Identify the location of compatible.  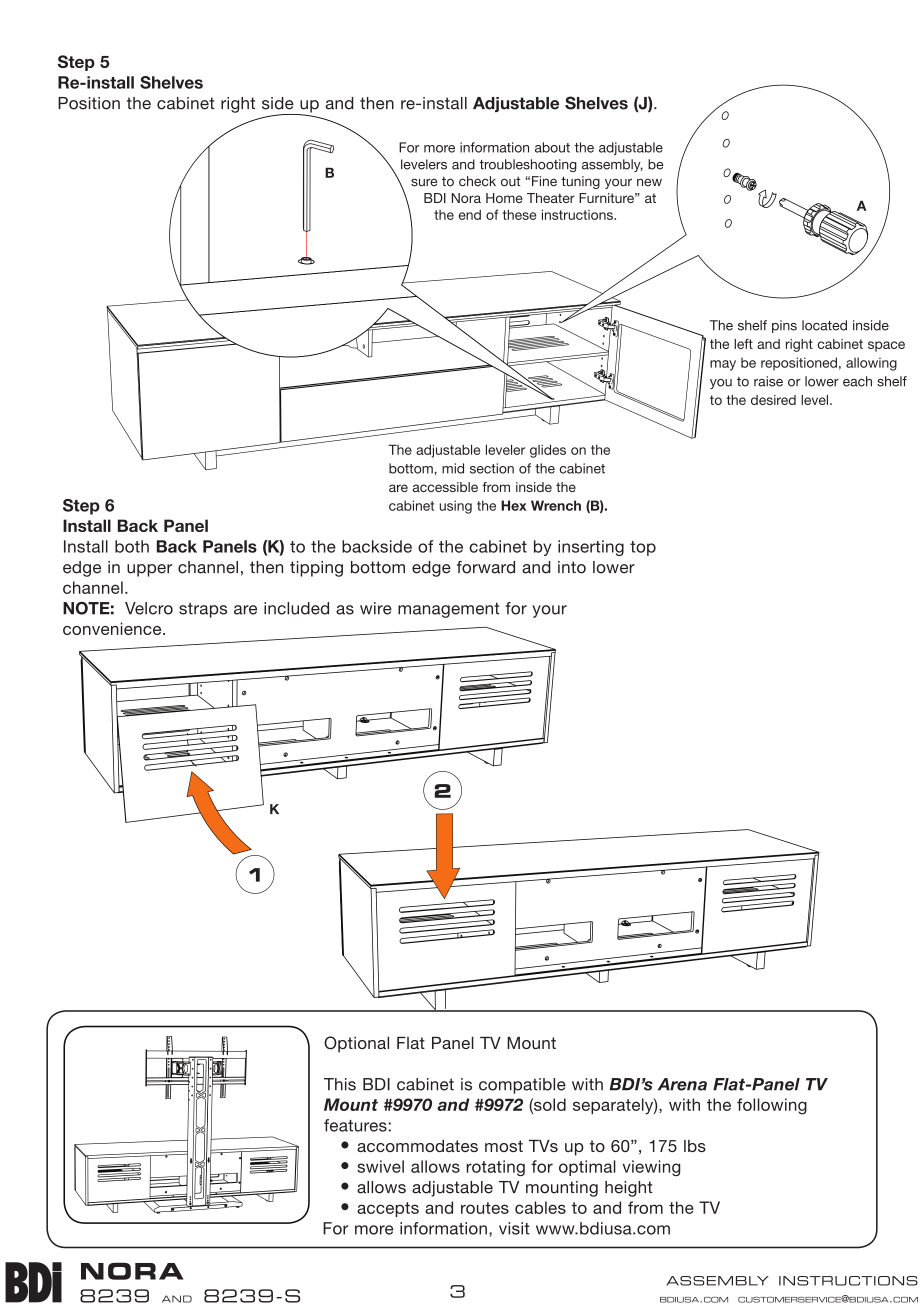
(522, 1086).
